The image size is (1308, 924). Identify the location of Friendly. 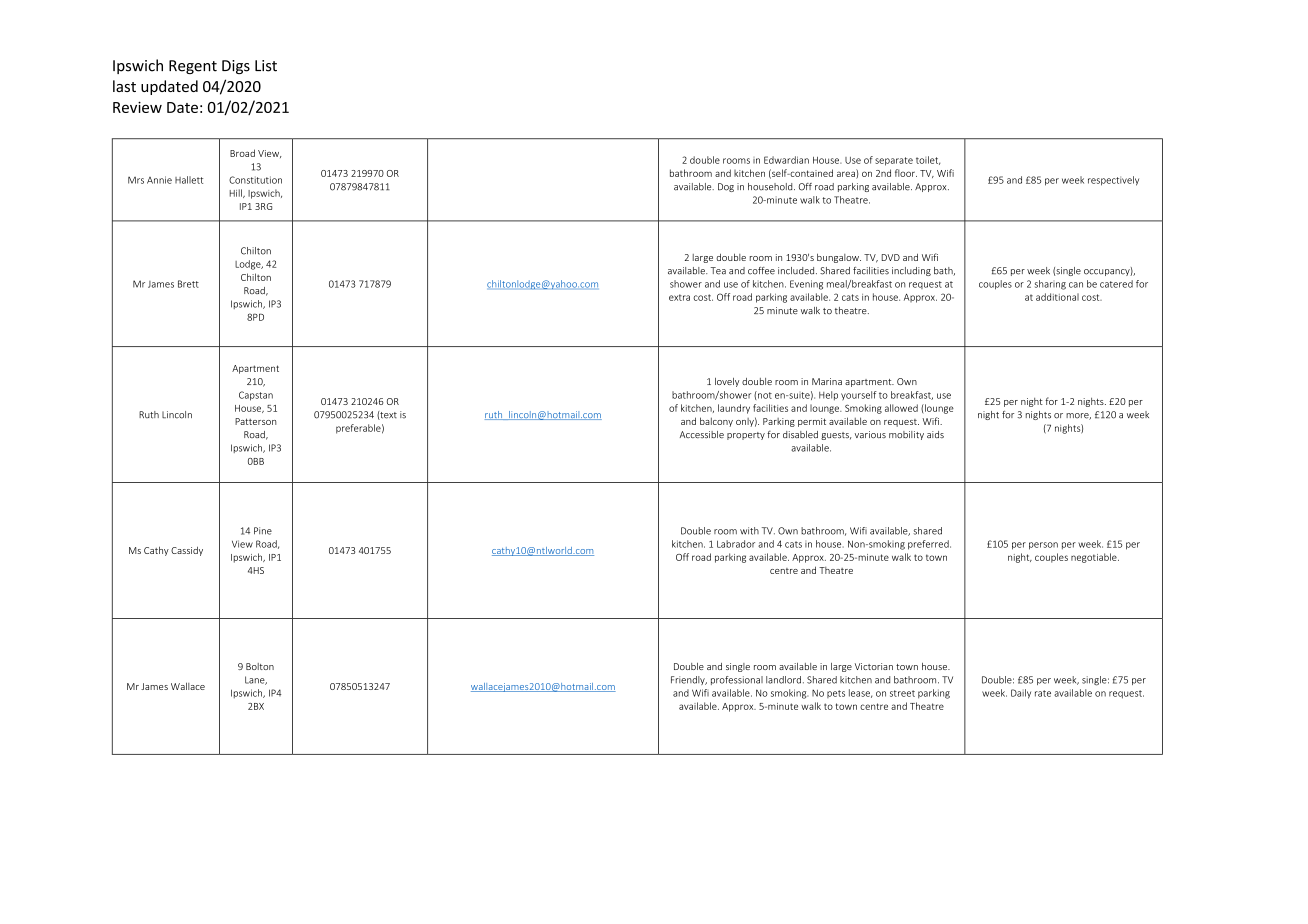
(689, 680).
